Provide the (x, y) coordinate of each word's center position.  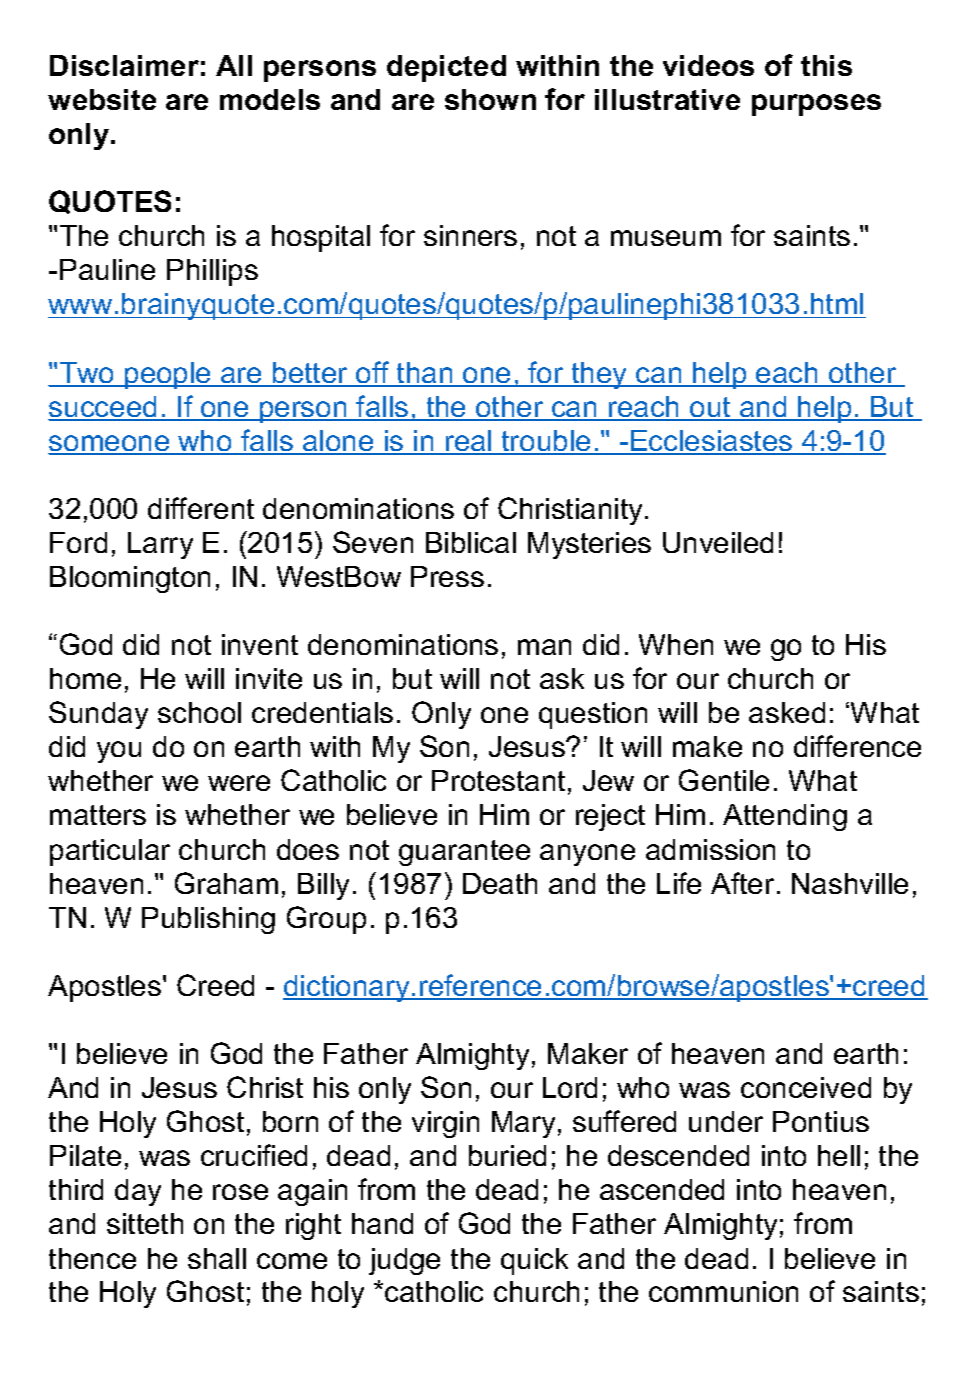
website (102, 99)
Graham (226, 883)
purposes (816, 105)
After (742, 883)
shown (490, 99)
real (469, 442)
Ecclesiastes (712, 442)
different (201, 508)
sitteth (145, 1223)
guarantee (464, 853)
